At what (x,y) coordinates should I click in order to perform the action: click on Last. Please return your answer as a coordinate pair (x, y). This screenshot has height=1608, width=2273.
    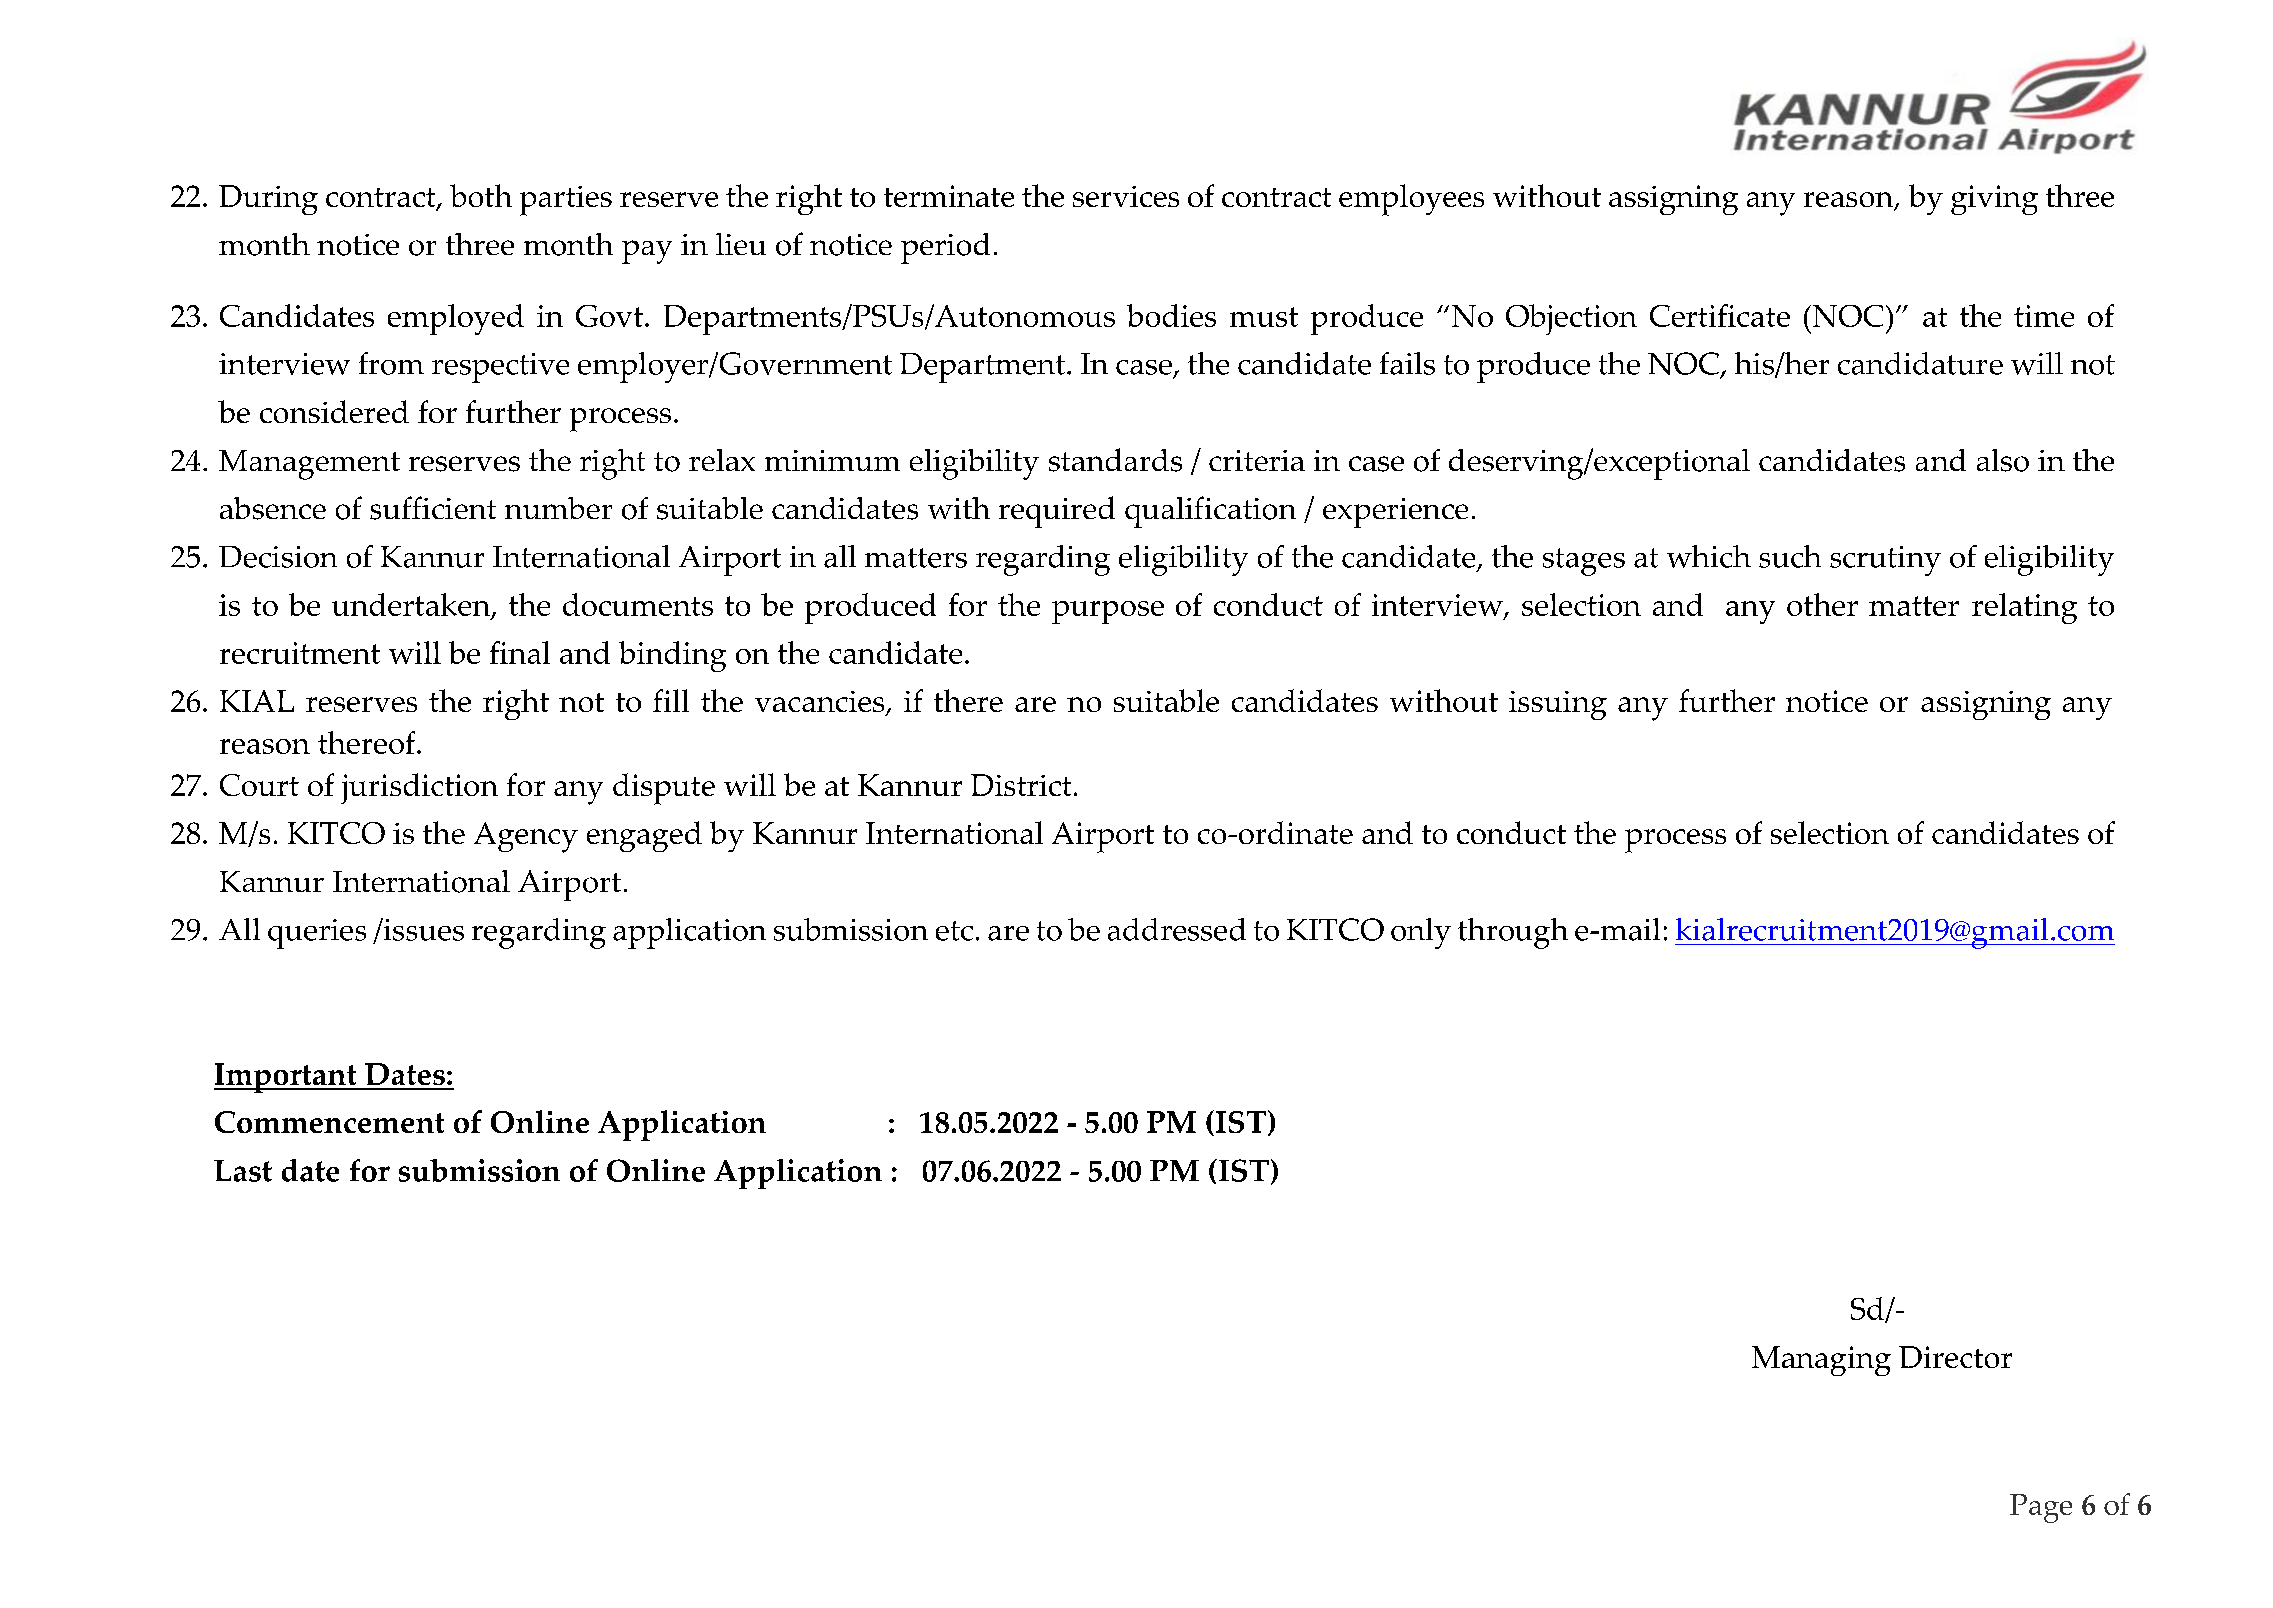
    Looking at the image, I should click on (243, 1171).
